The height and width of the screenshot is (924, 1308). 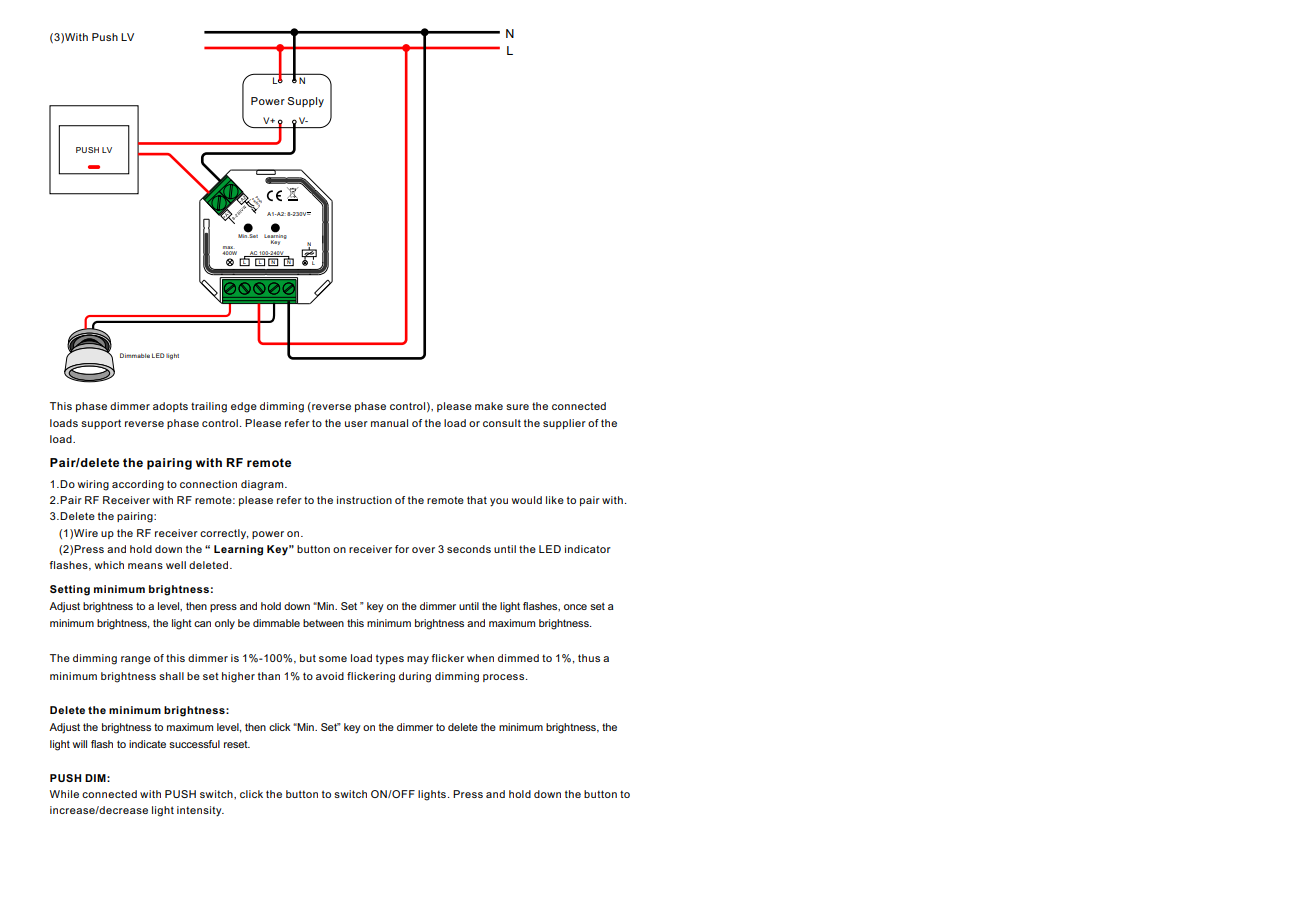 What do you see at coordinates (306, 102) in the screenshot?
I see `Supply` at bounding box center [306, 102].
